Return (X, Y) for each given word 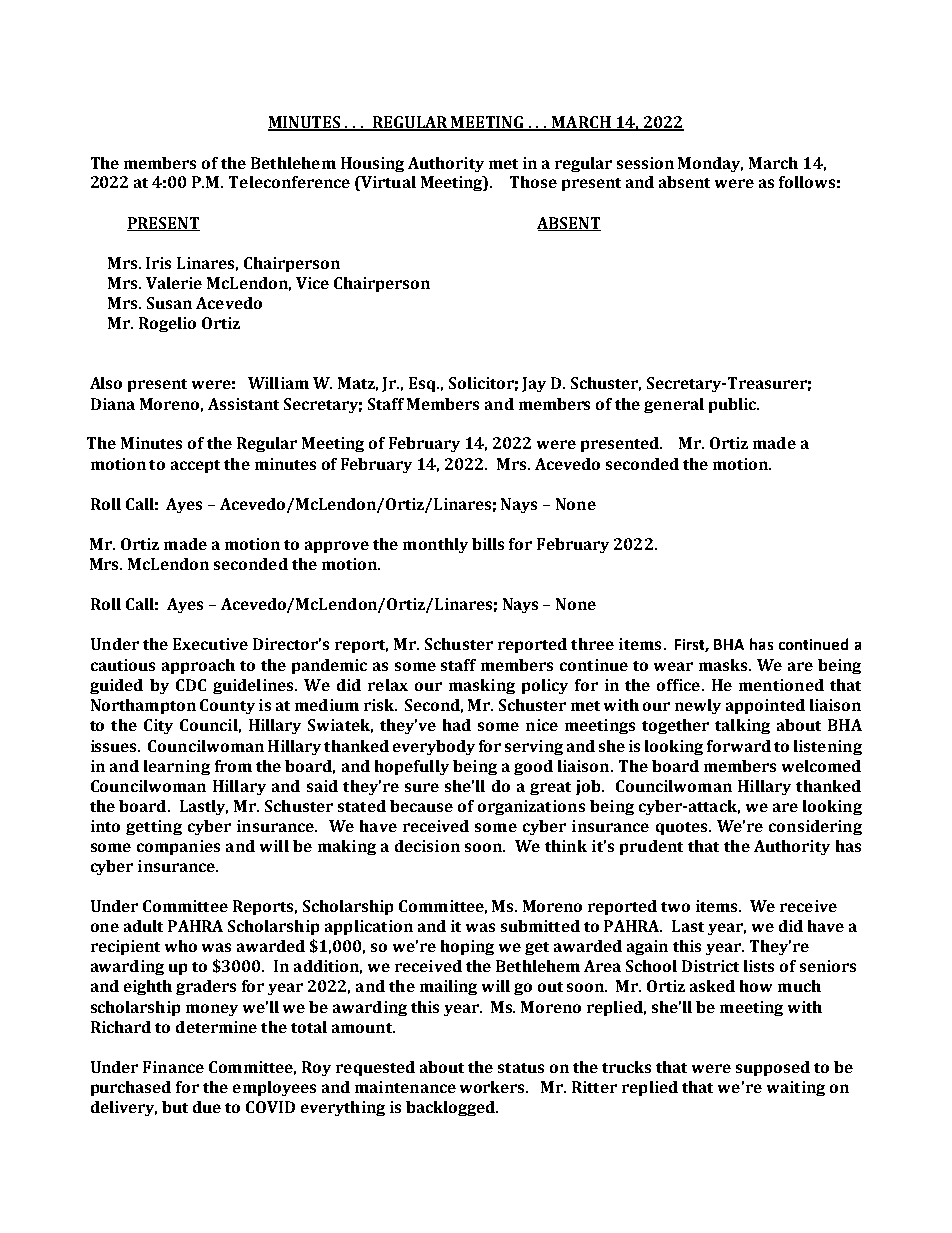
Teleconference (289, 182)
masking (482, 686)
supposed (773, 1068)
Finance (173, 1067)
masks (724, 665)
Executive (210, 644)
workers (494, 1087)
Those (533, 182)
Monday (710, 164)
